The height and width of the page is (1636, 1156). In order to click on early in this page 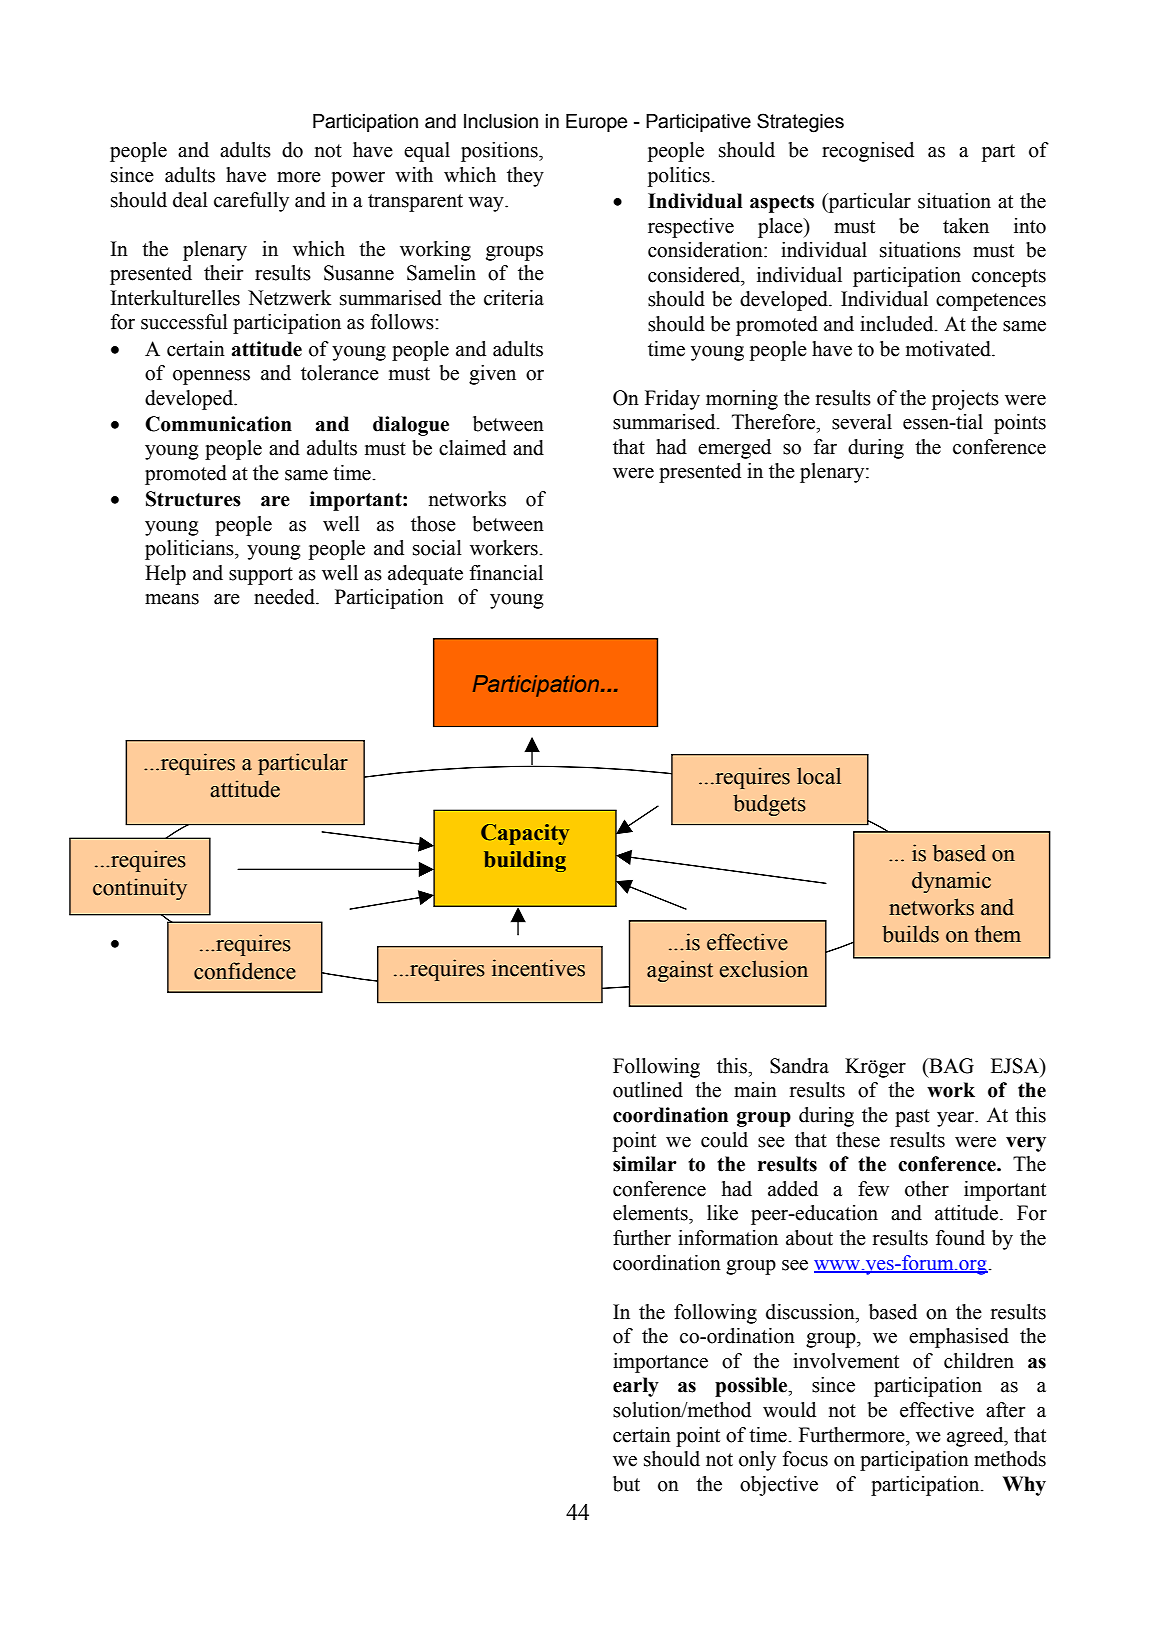, I will do `click(636, 1387)`.
